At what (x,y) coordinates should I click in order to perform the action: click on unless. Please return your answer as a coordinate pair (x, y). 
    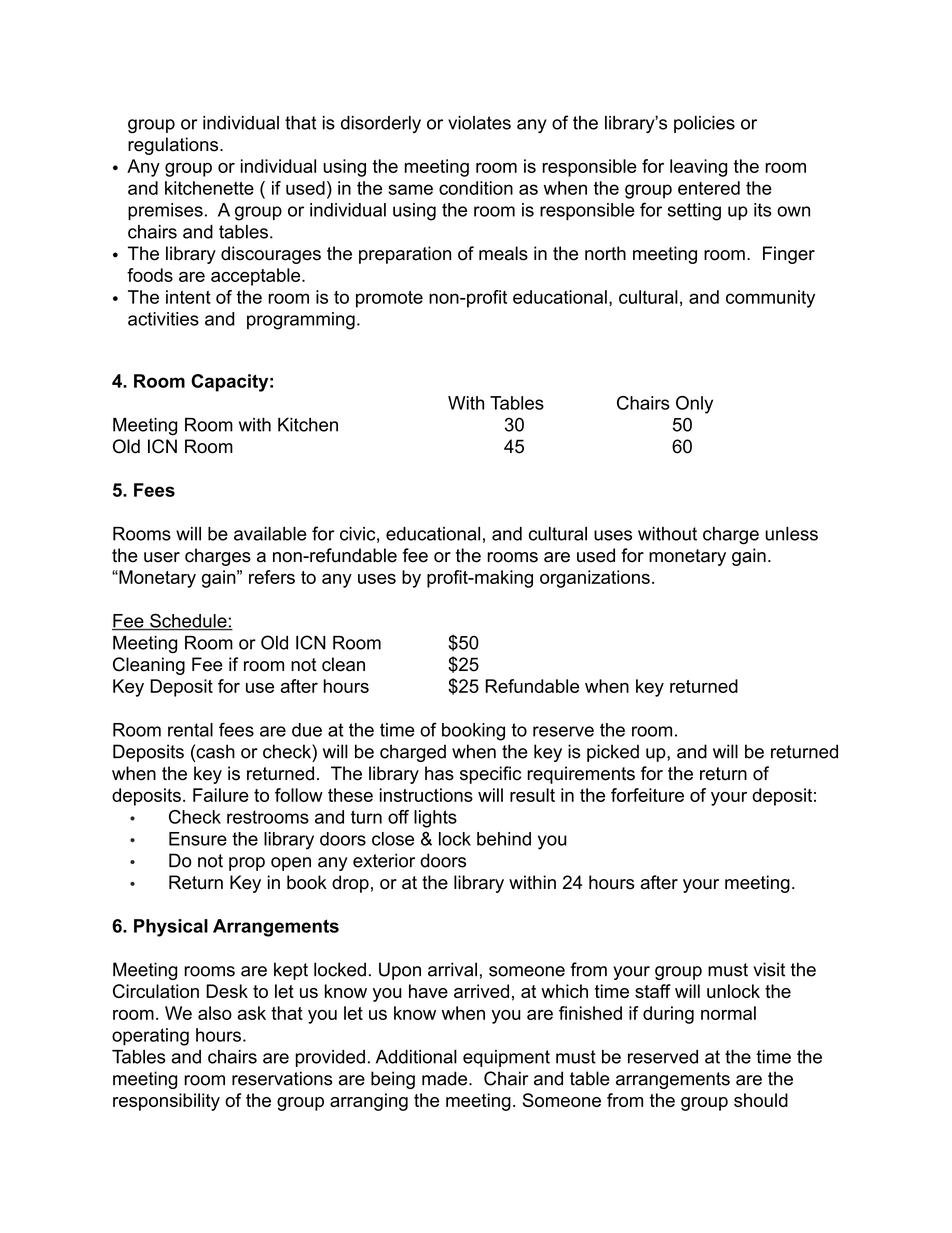
    Looking at the image, I should click on (791, 534).
